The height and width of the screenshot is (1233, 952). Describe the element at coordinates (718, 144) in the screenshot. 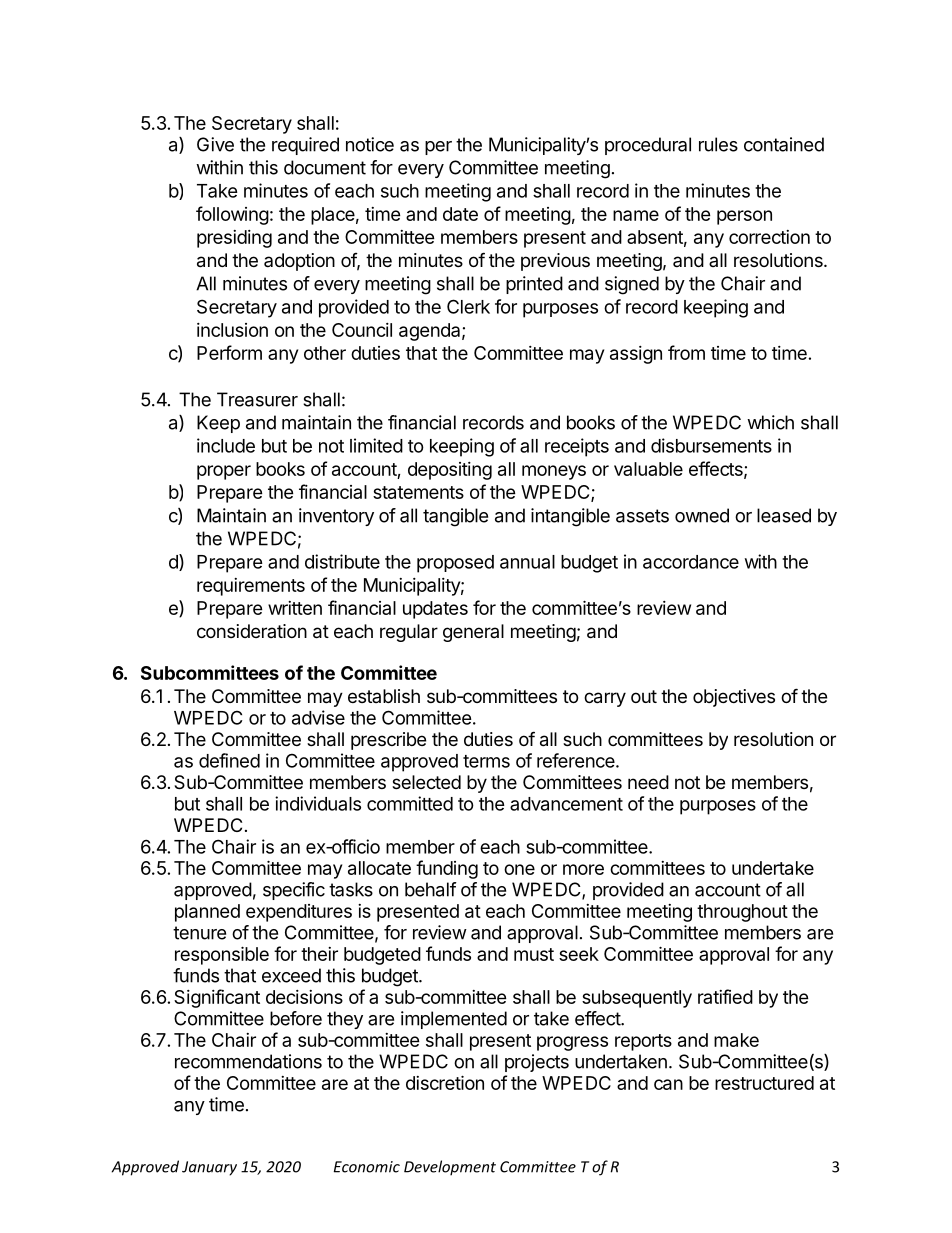

I see `rules` at that location.
